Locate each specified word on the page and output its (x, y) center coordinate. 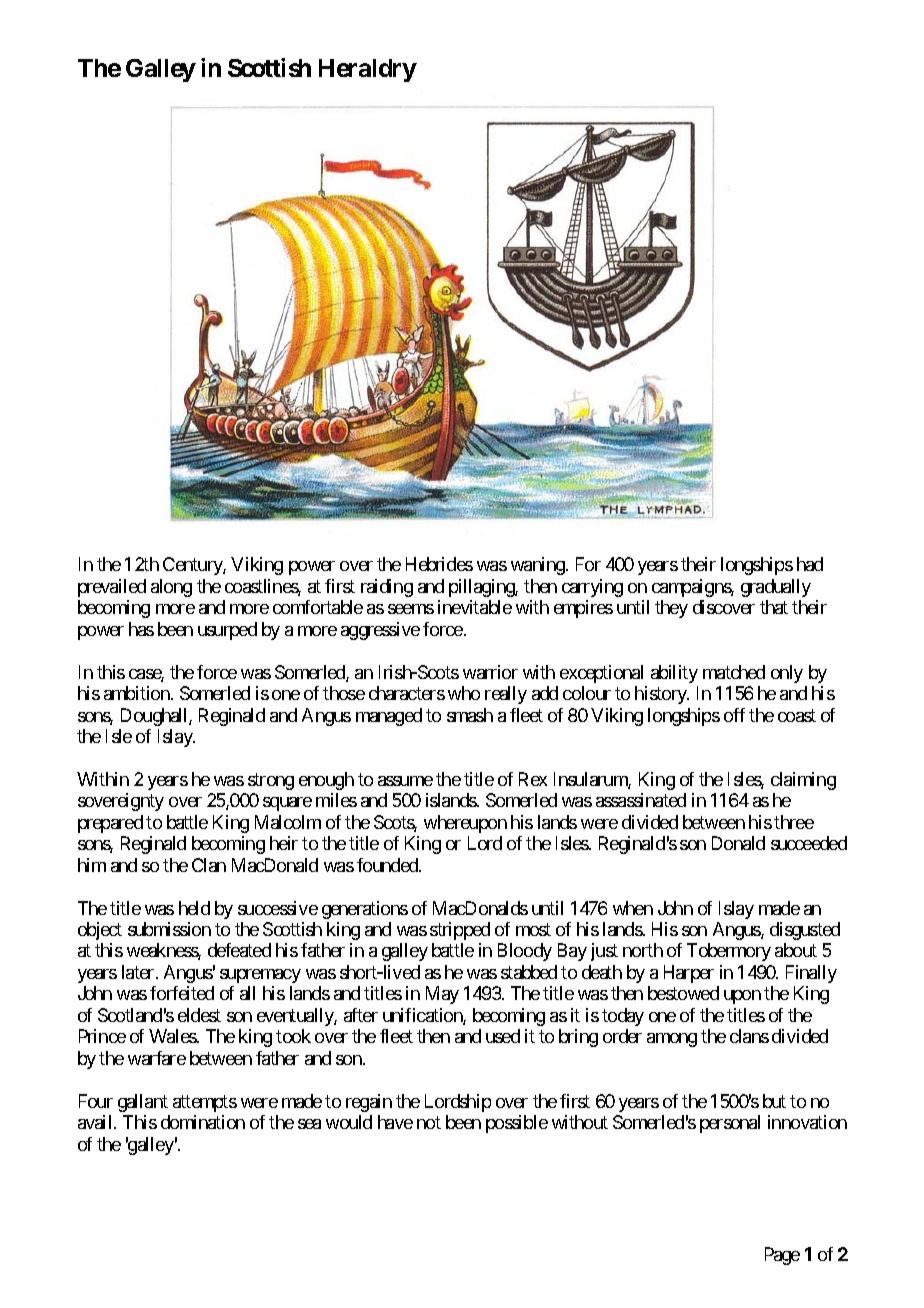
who (464, 693)
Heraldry (368, 70)
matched (734, 672)
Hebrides (439, 564)
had (810, 564)
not (429, 1122)
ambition (138, 693)
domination (203, 1122)
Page (782, 1256)
